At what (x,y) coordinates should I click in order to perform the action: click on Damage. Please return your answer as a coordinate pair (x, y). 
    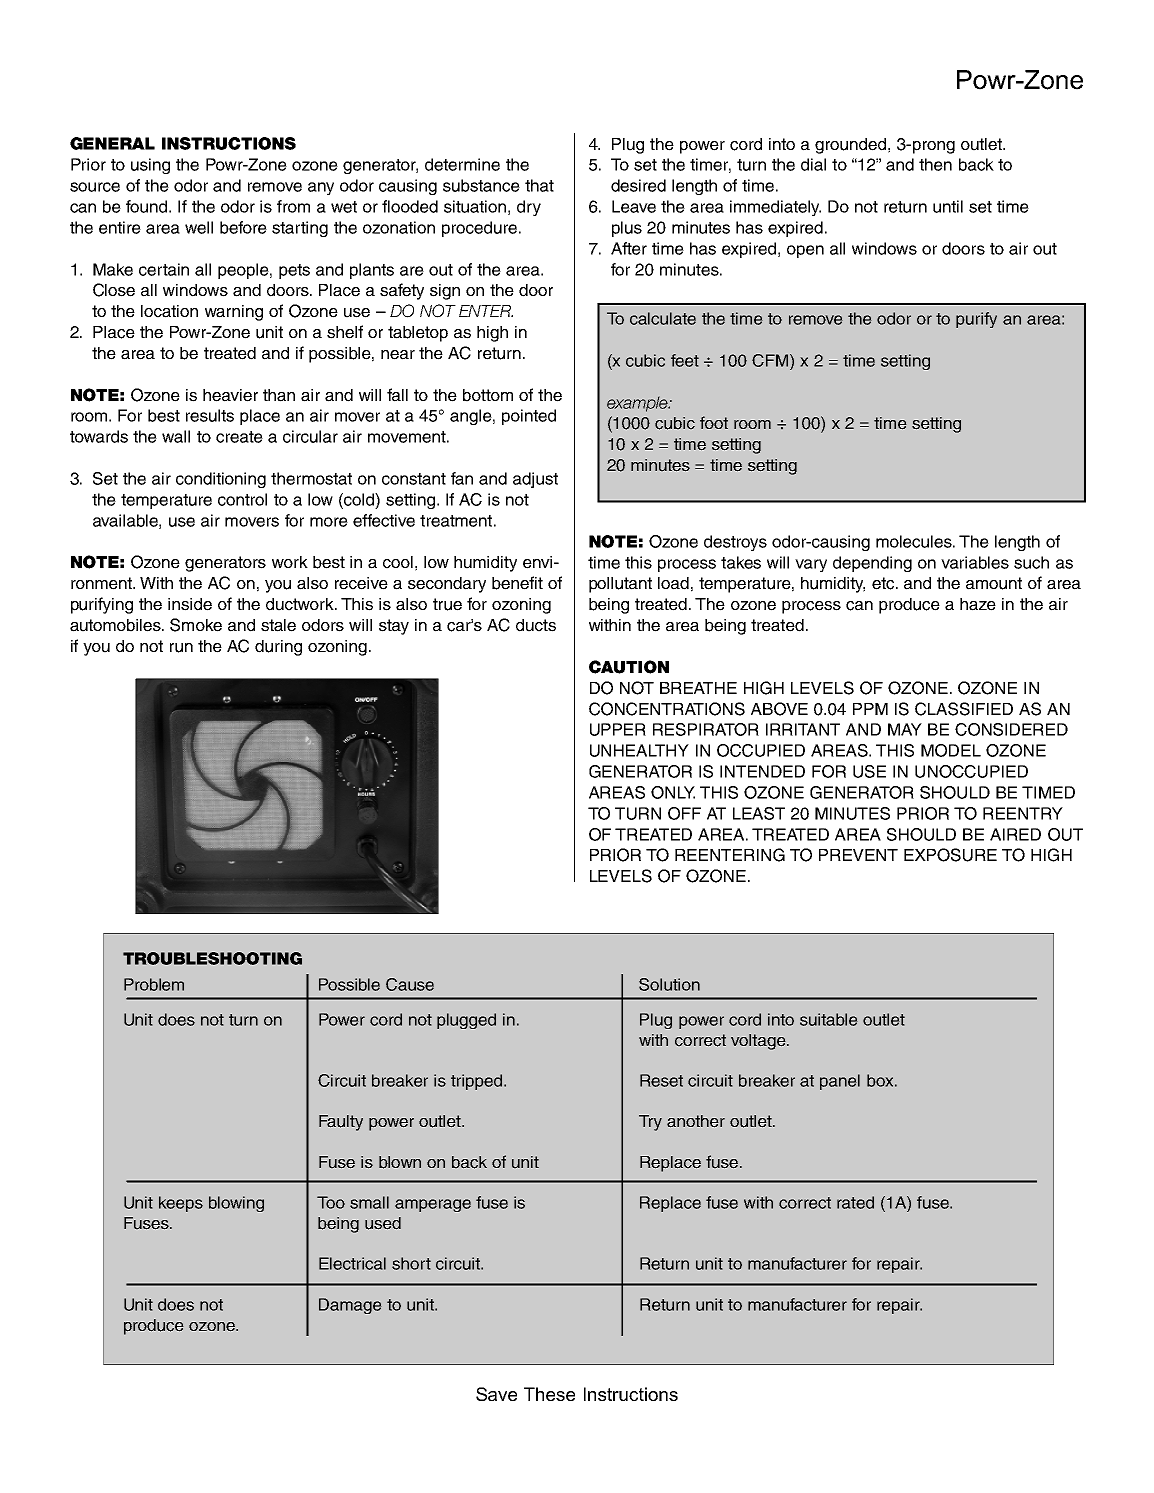
    Looking at the image, I should click on (350, 1306).
